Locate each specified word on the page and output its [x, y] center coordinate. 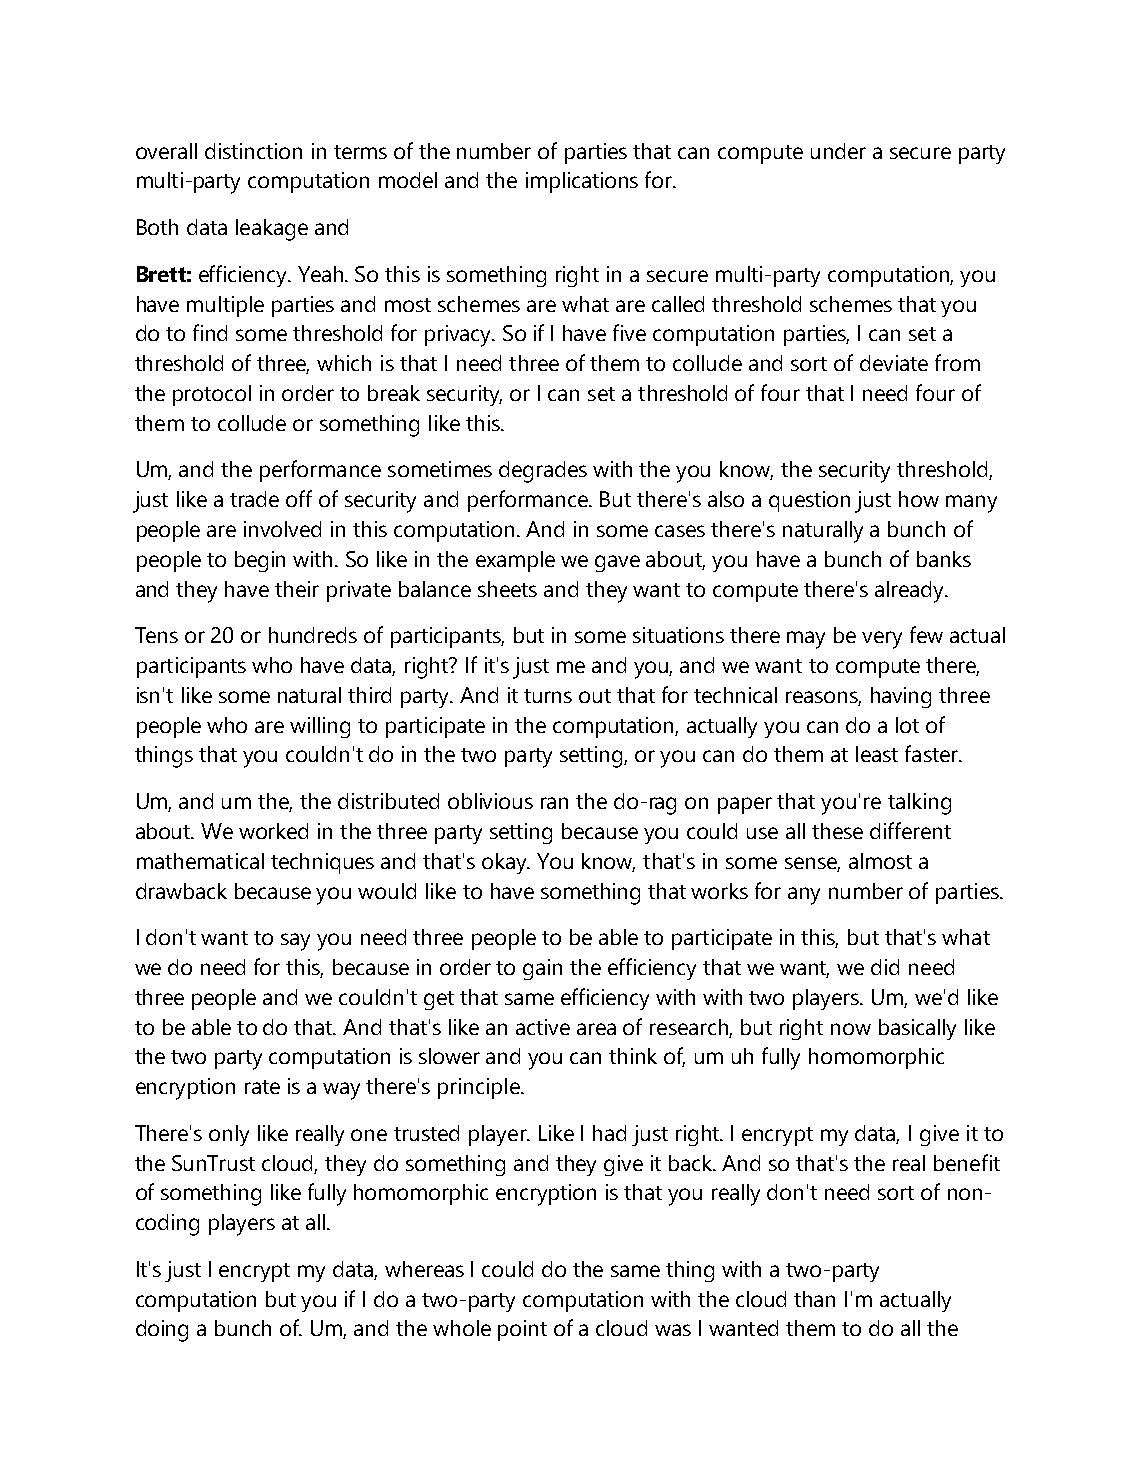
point [522, 1330]
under [838, 151]
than [814, 1299]
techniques [322, 863]
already [911, 592]
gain [542, 969]
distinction [253, 151]
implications [582, 182]
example [515, 561]
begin [260, 561]
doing [162, 1331]
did [885, 967]
